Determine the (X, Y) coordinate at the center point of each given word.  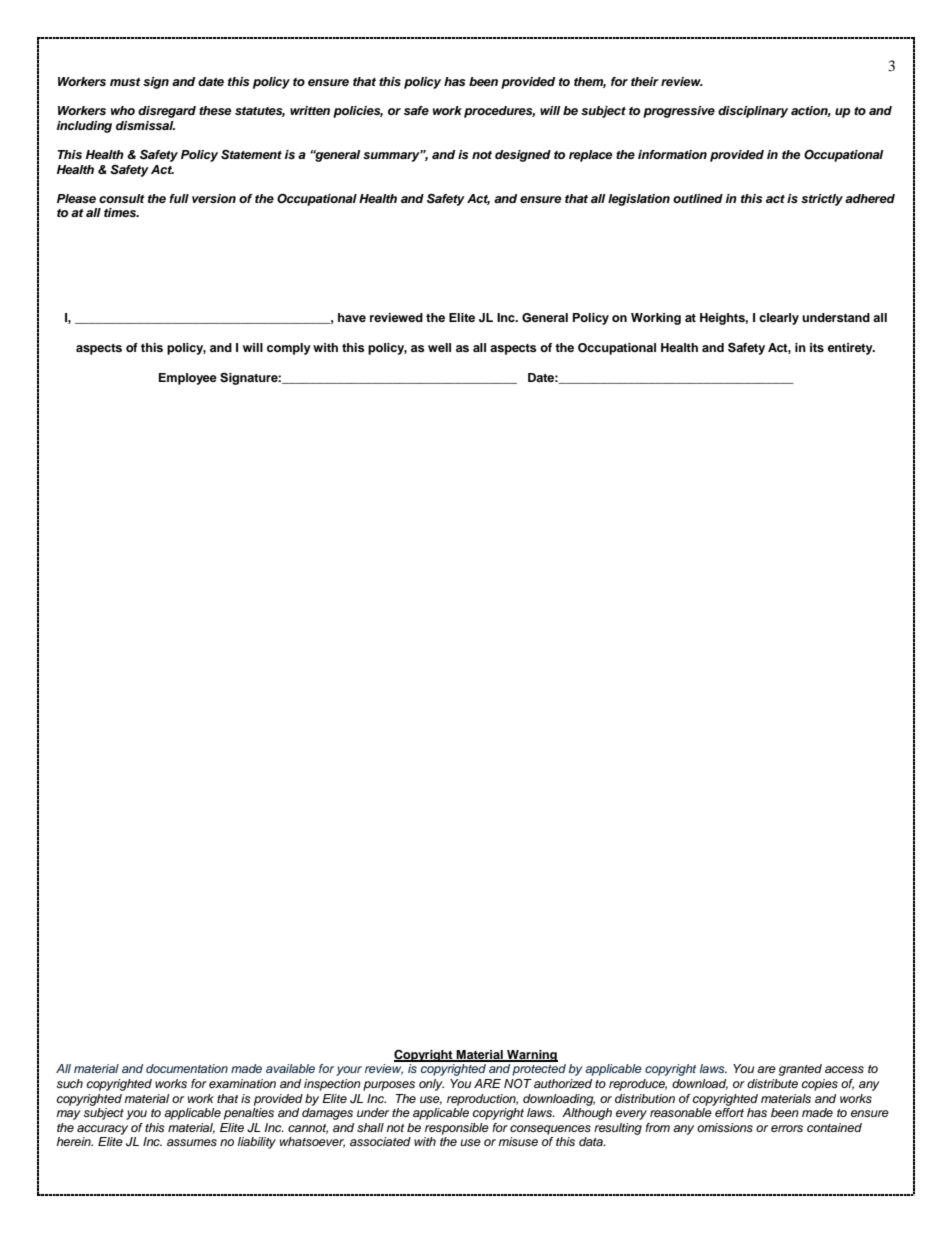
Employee (188, 379)
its (817, 347)
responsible (457, 1129)
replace (590, 156)
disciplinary (753, 112)
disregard (167, 112)
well (439, 347)
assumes (192, 1142)
